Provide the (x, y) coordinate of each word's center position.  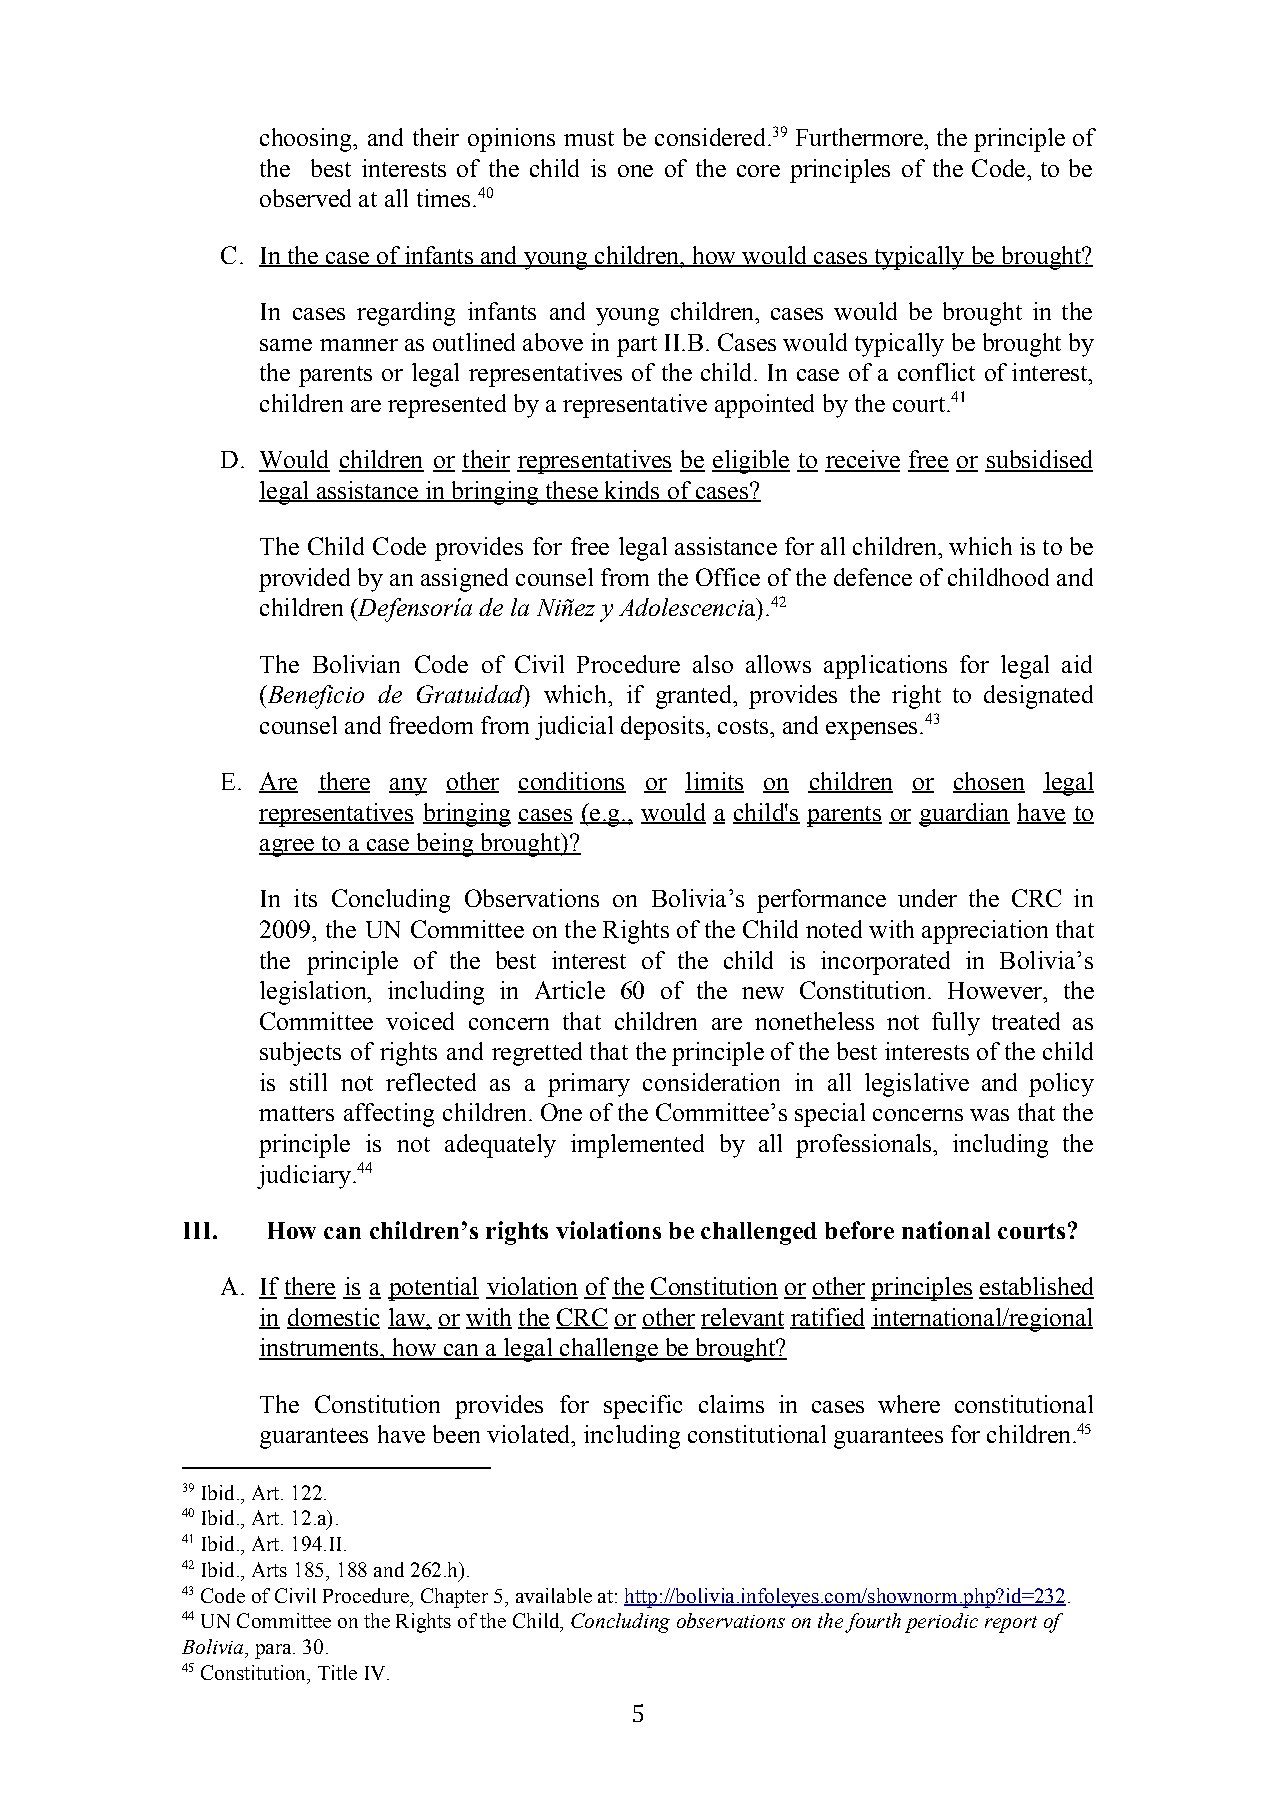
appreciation (985, 932)
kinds (632, 491)
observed (305, 198)
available (554, 1595)
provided (304, 580)
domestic (333, 1318)
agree (288, 848)
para (274, 1651)
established (1036, 1287)
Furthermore (860, 137)
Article (570, 990)
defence (873, 577)
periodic (941, 1623)
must (589, 138)
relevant (742, 1318)
